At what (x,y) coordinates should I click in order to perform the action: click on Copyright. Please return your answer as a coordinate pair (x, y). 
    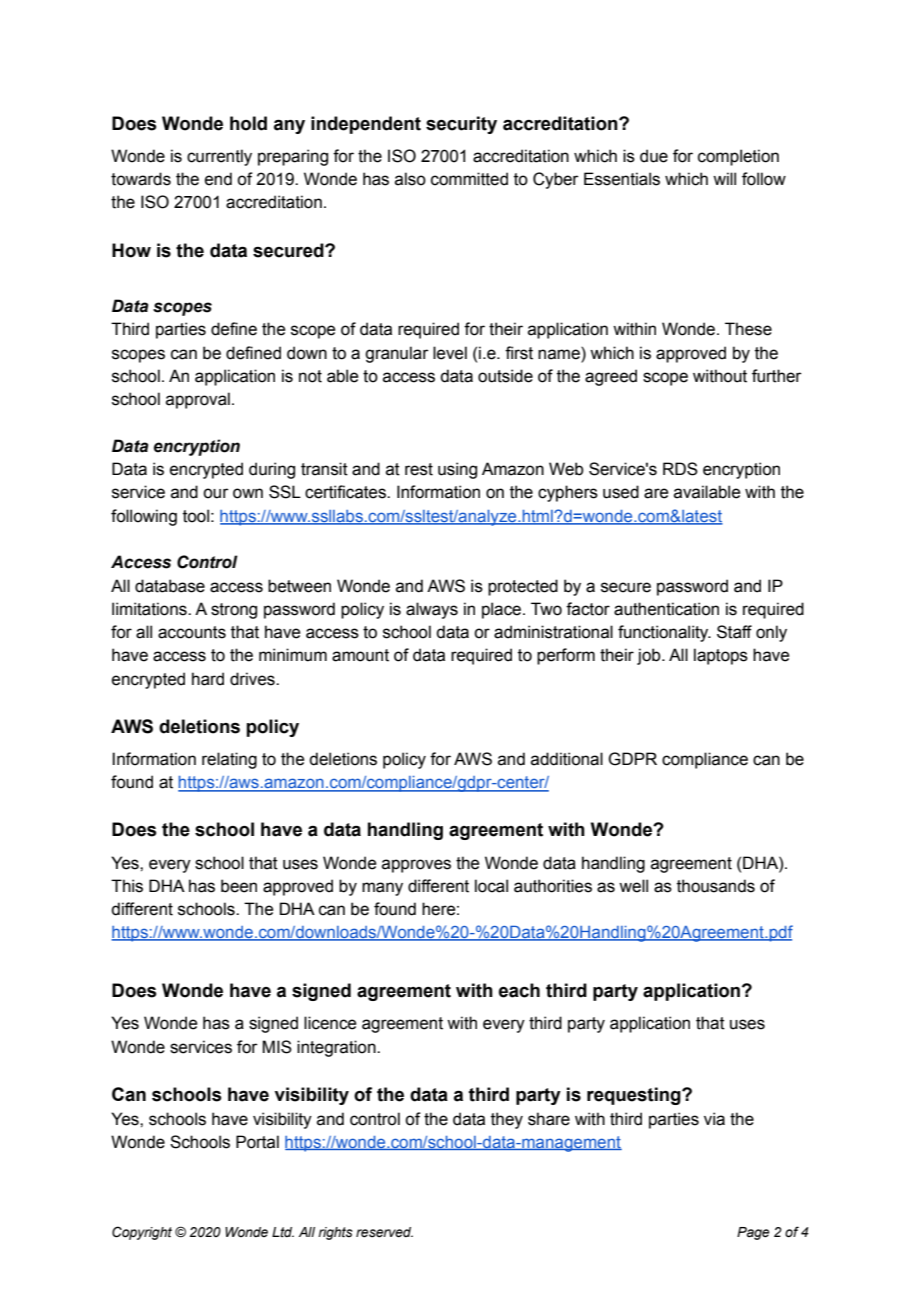
    Looking at the image, I should click on (142, 1233).
